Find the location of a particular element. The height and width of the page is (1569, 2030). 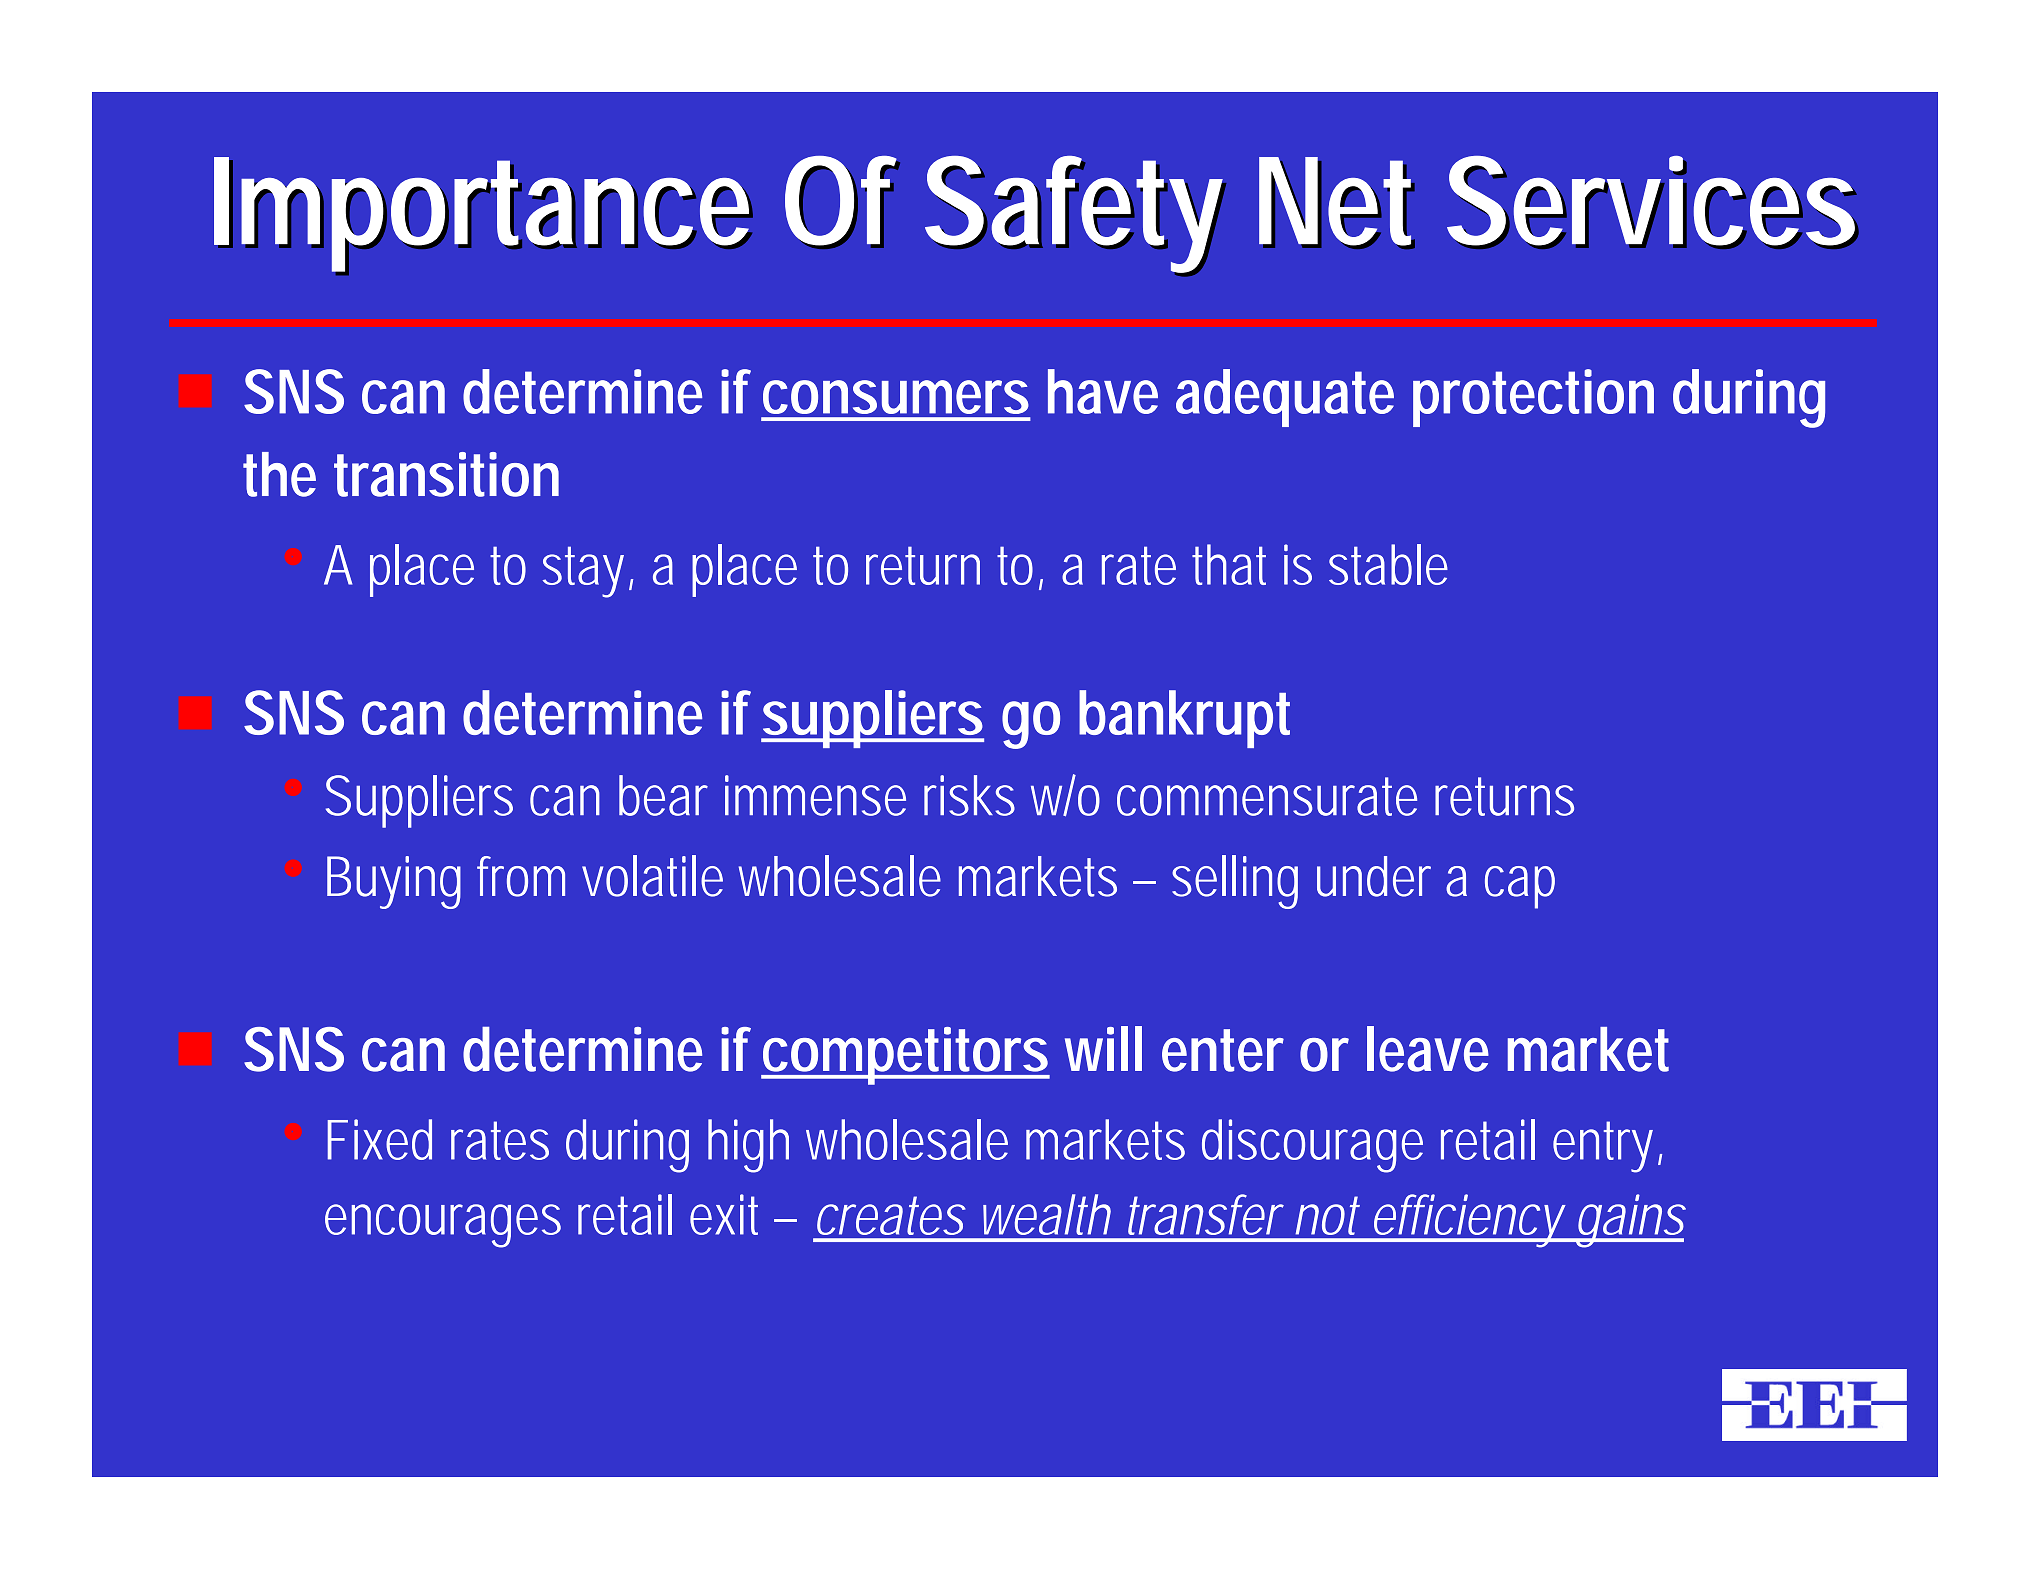

bankrupt is located at coordinates (1184, 719).
